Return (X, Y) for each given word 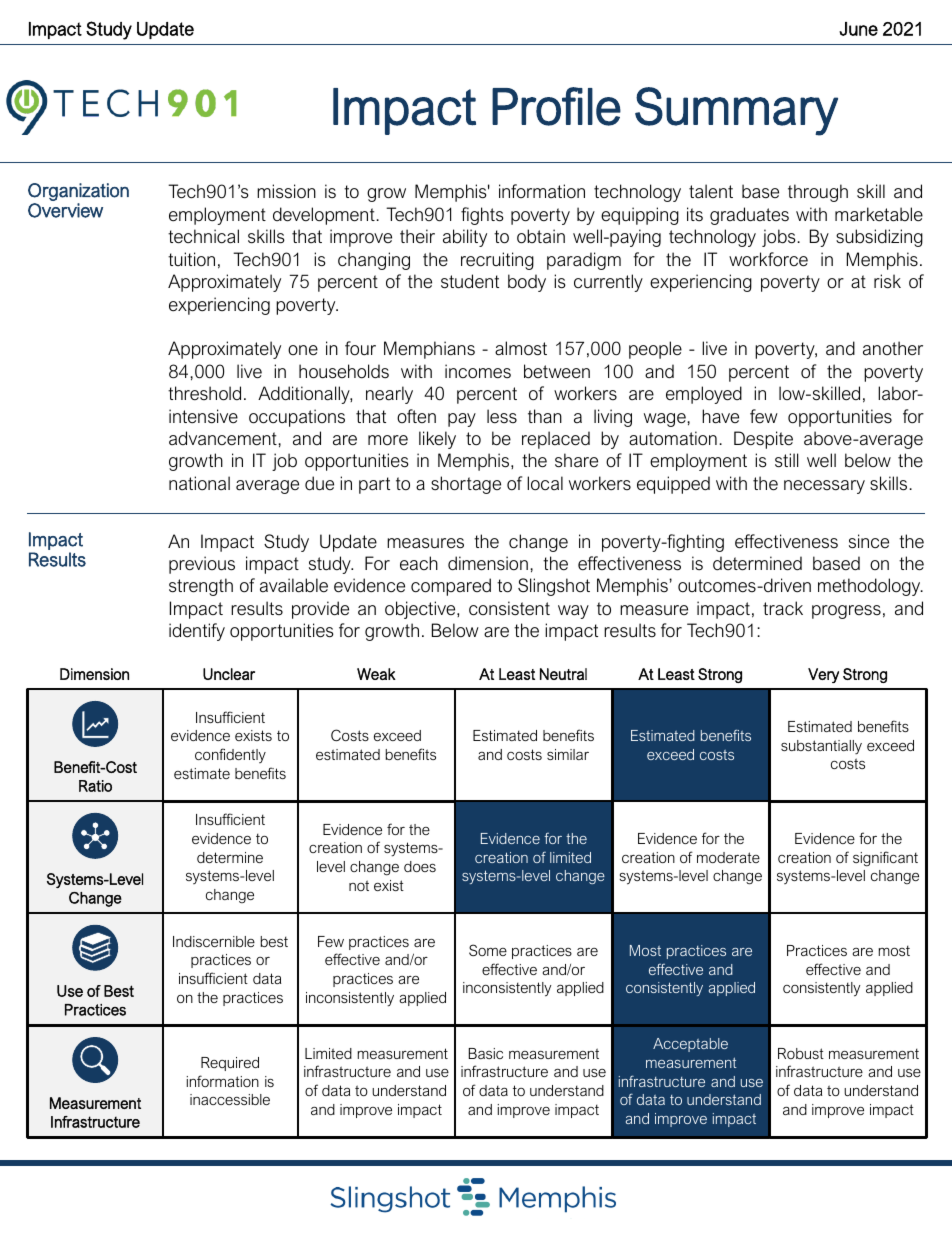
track (783, 608)
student (470, 281)
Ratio (95, 786)
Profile (556, 106)
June (858, 29)
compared (451, 587)
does (420, 866)
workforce (768, 259)
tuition (191, 259)
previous (202, 565)
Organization (78, 192)
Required (230, 1064)
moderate (728, 857)
